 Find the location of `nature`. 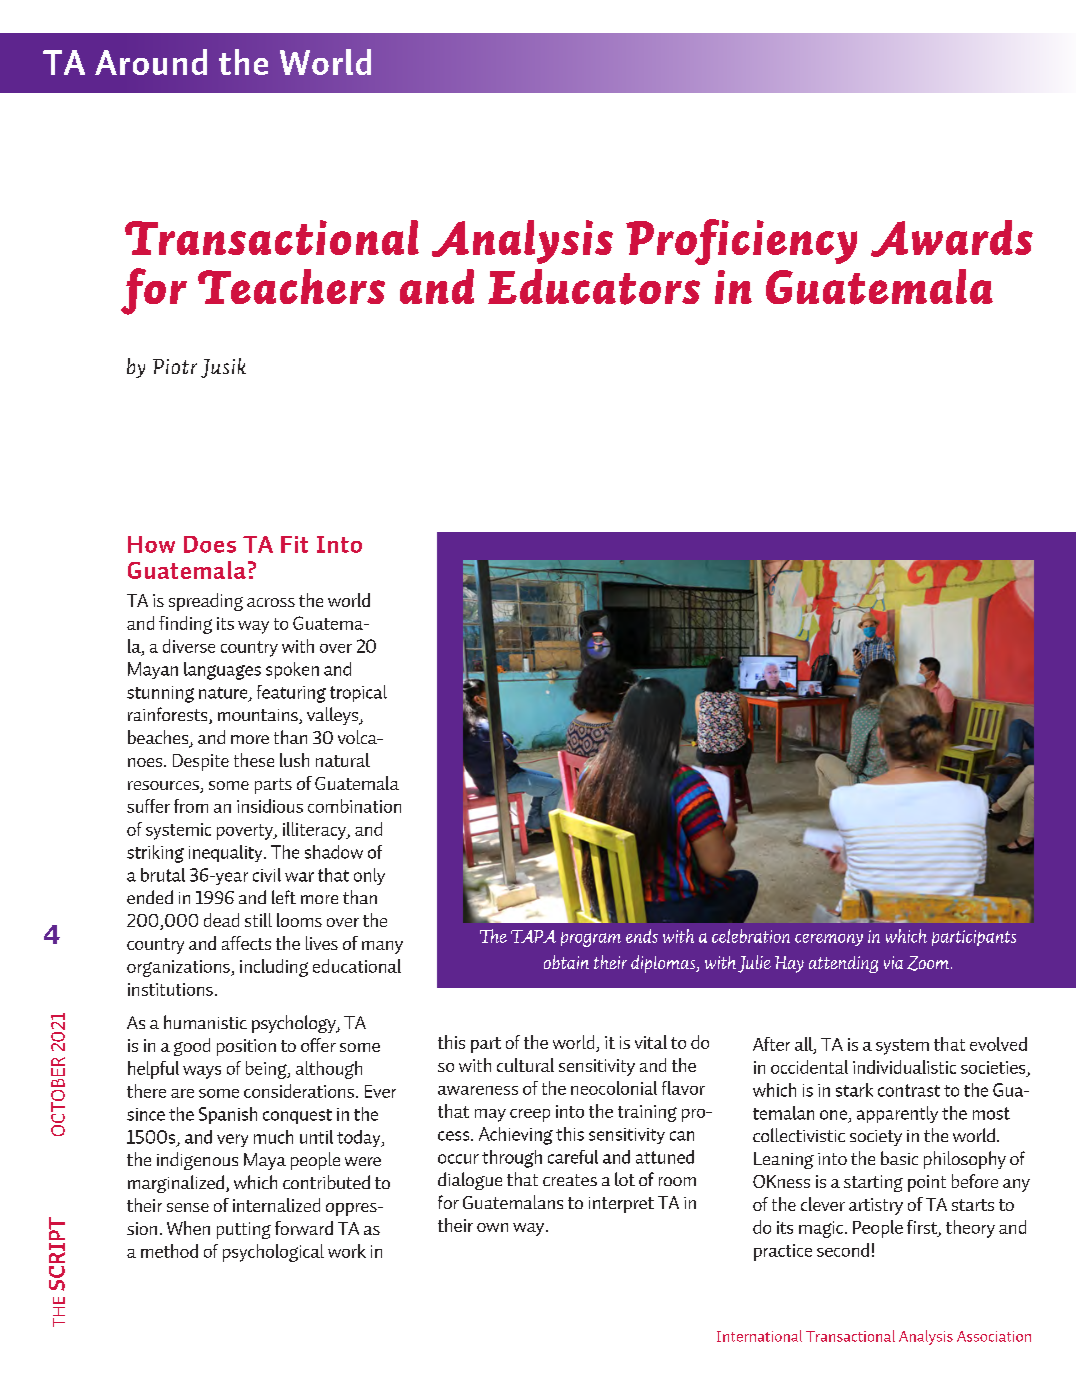

nature is located at coordinates (224, 694).
